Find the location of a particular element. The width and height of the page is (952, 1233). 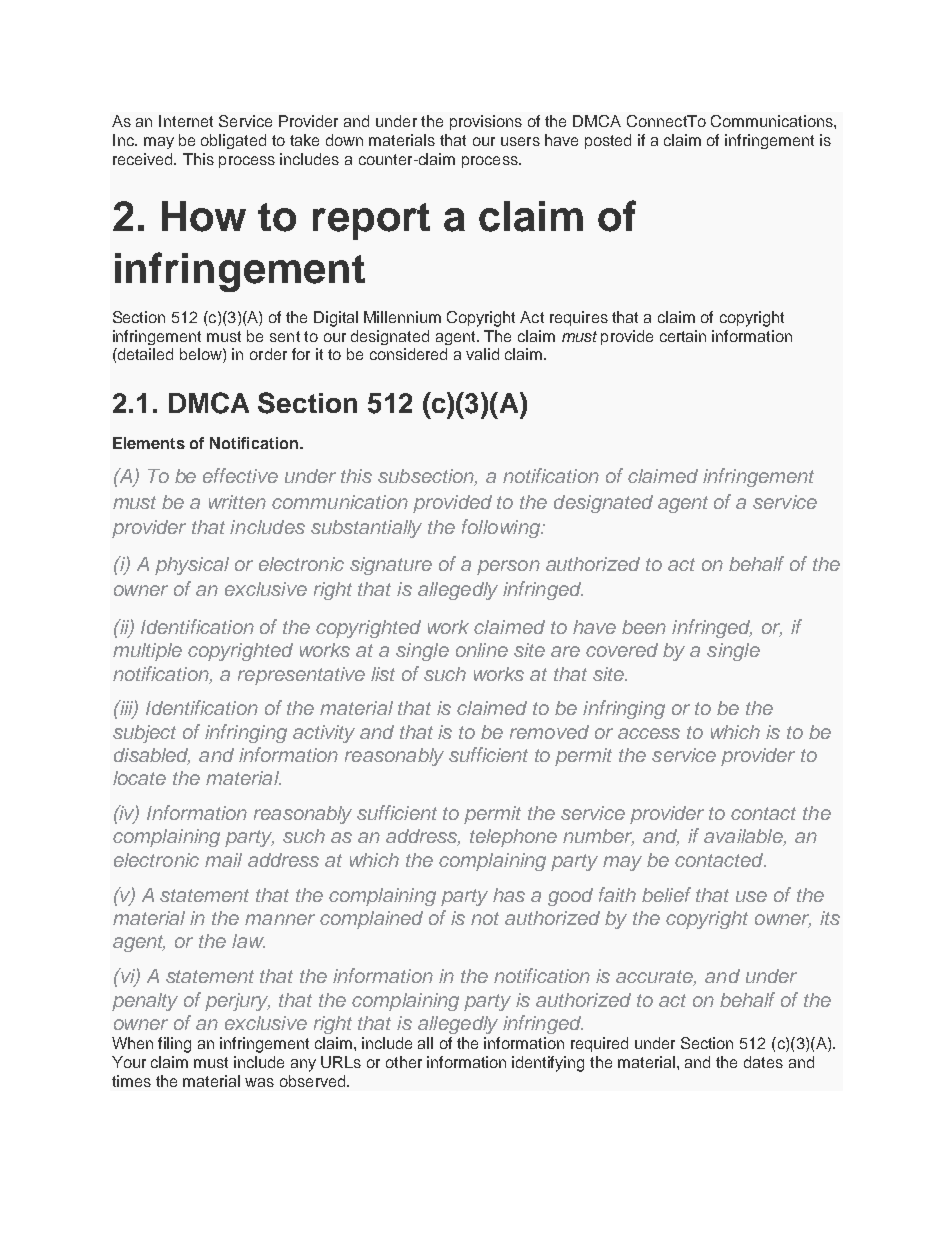

obligated is located at coordinates (233, 141).
